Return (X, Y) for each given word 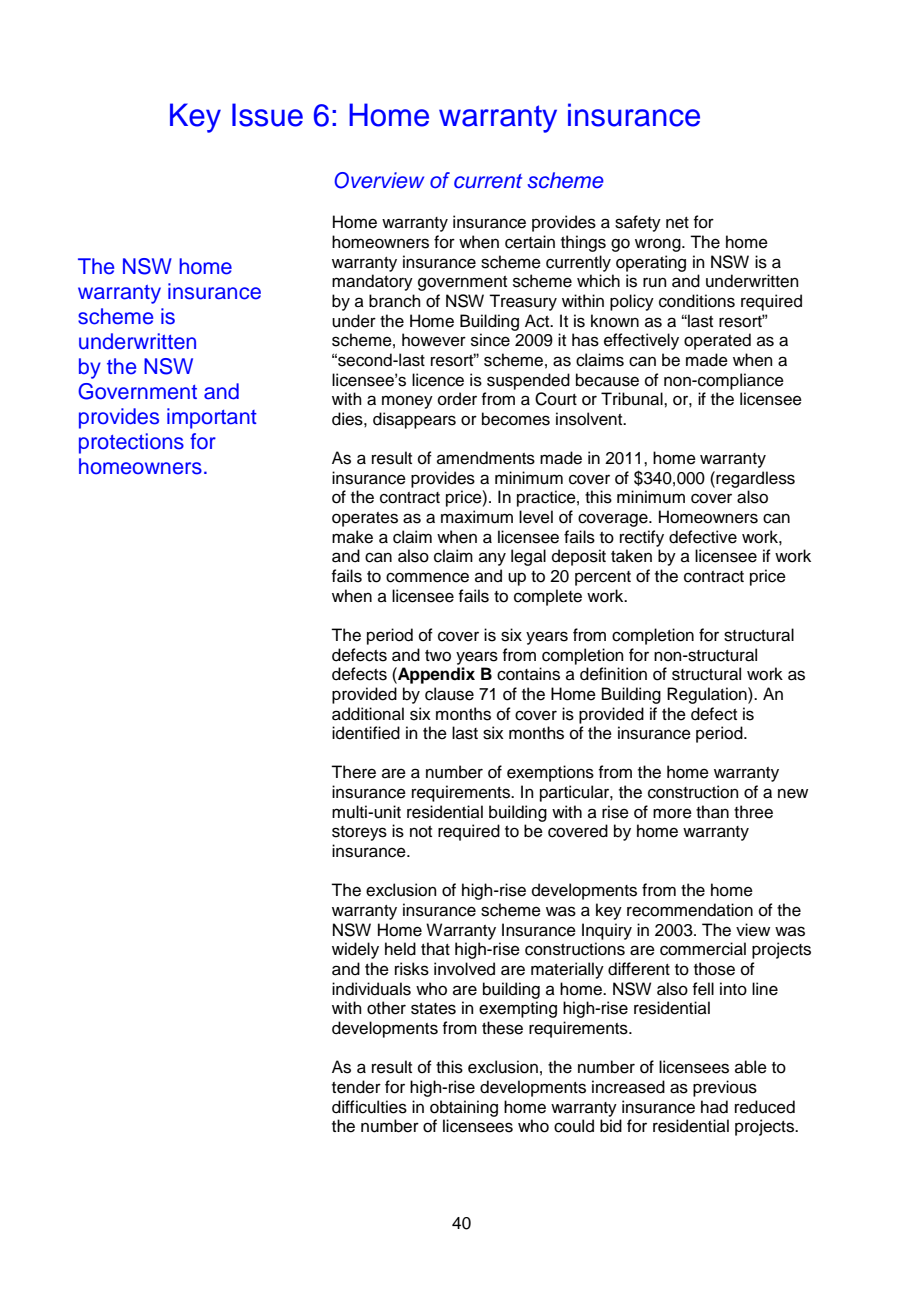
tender (356, 1087)
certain (530, 242)
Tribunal (633, 399)
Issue (267, 115)
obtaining (464, 1108)
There (353, 772)
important (212, 418)
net (677, 223)
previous (725, 1088)
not (421, 832)
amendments (486, 458)
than (712, 812)
